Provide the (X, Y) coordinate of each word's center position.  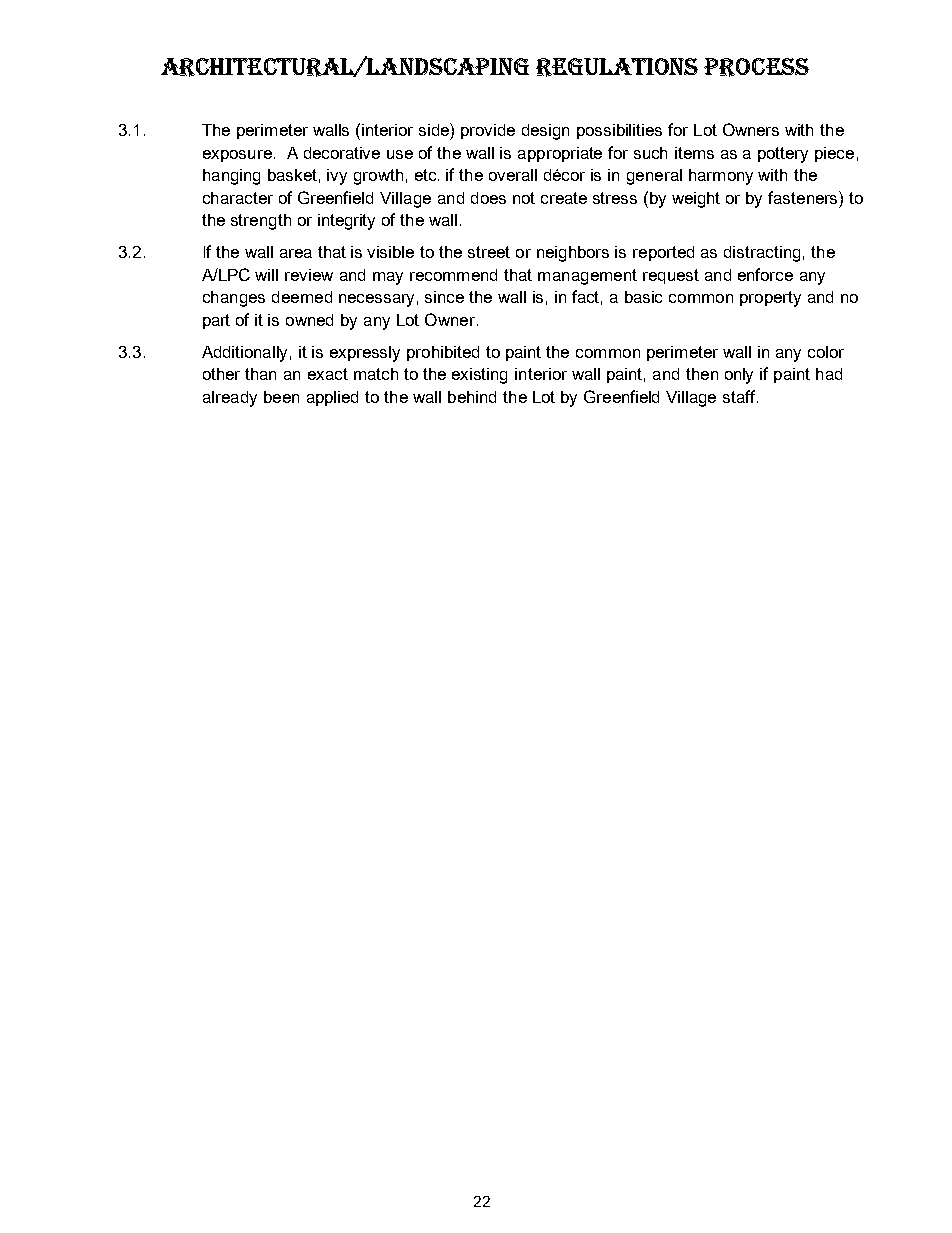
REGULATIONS (617, 67)
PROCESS (756, 67)
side (435, 129)
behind (472, 397)
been (281, 397)
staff (740, 396)
